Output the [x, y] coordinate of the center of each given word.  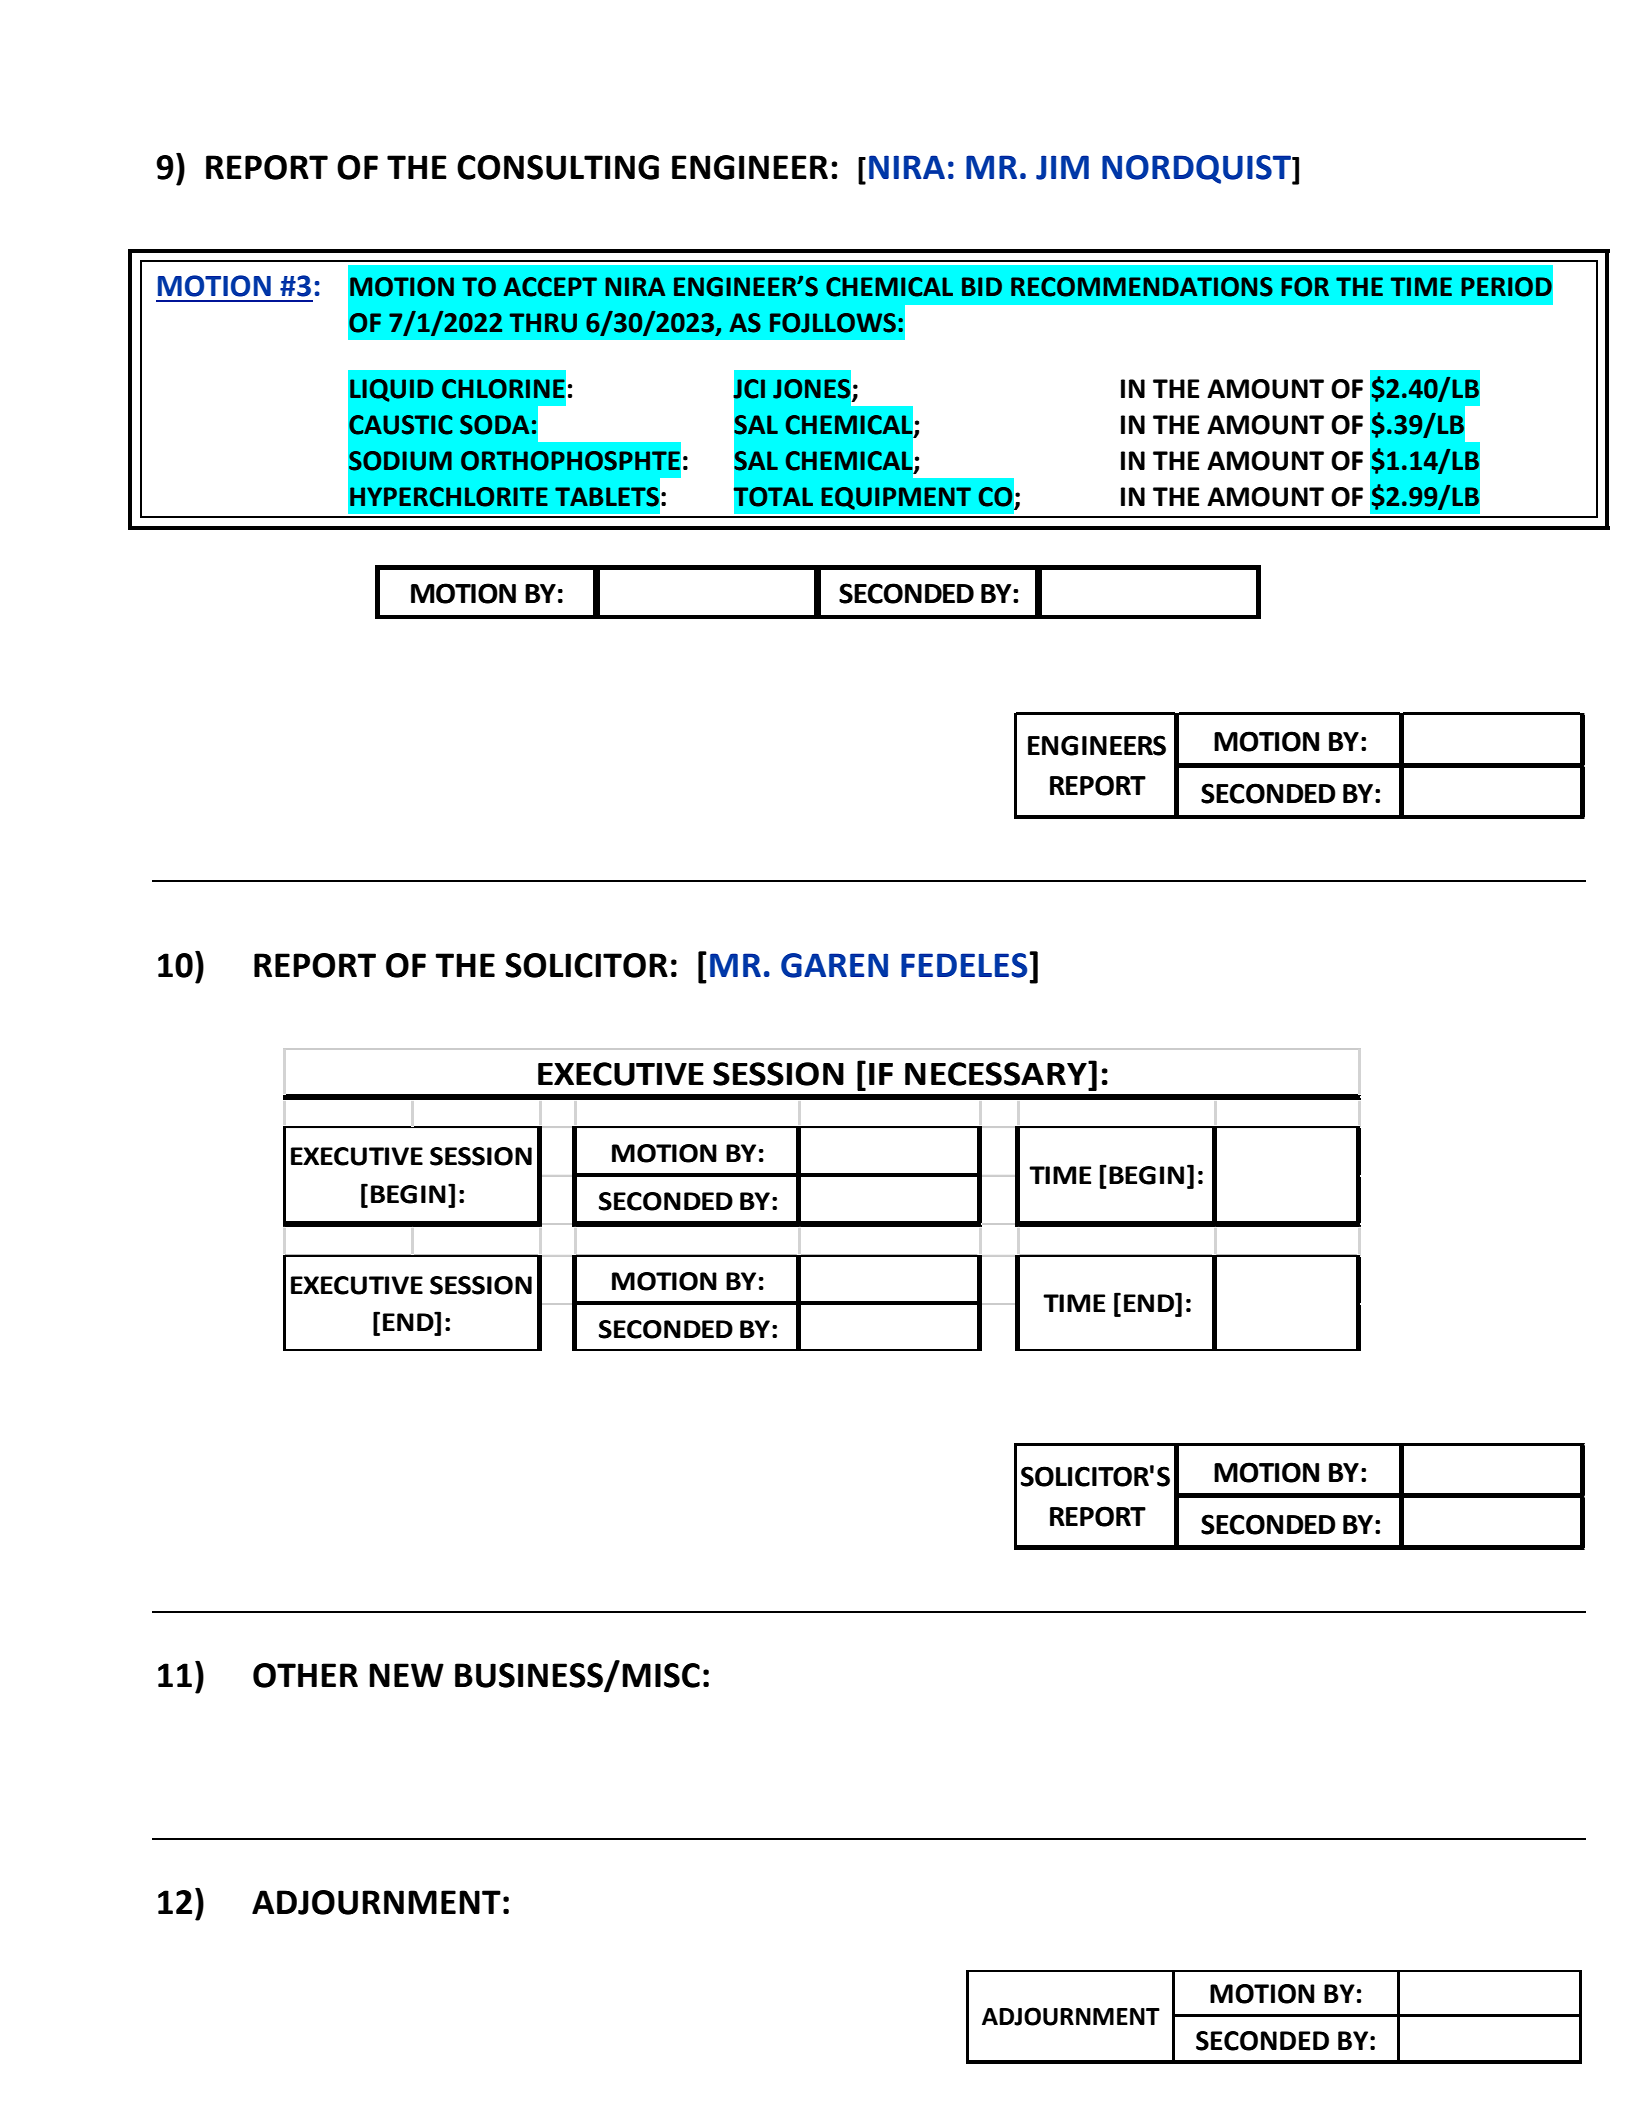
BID [982, 286]
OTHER [305, 1675]
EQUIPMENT [896, 498]
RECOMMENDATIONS [1142, 287]
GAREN [834, 965]
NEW [406, 1675]
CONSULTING [558, 167]
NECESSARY [997, 1073]
